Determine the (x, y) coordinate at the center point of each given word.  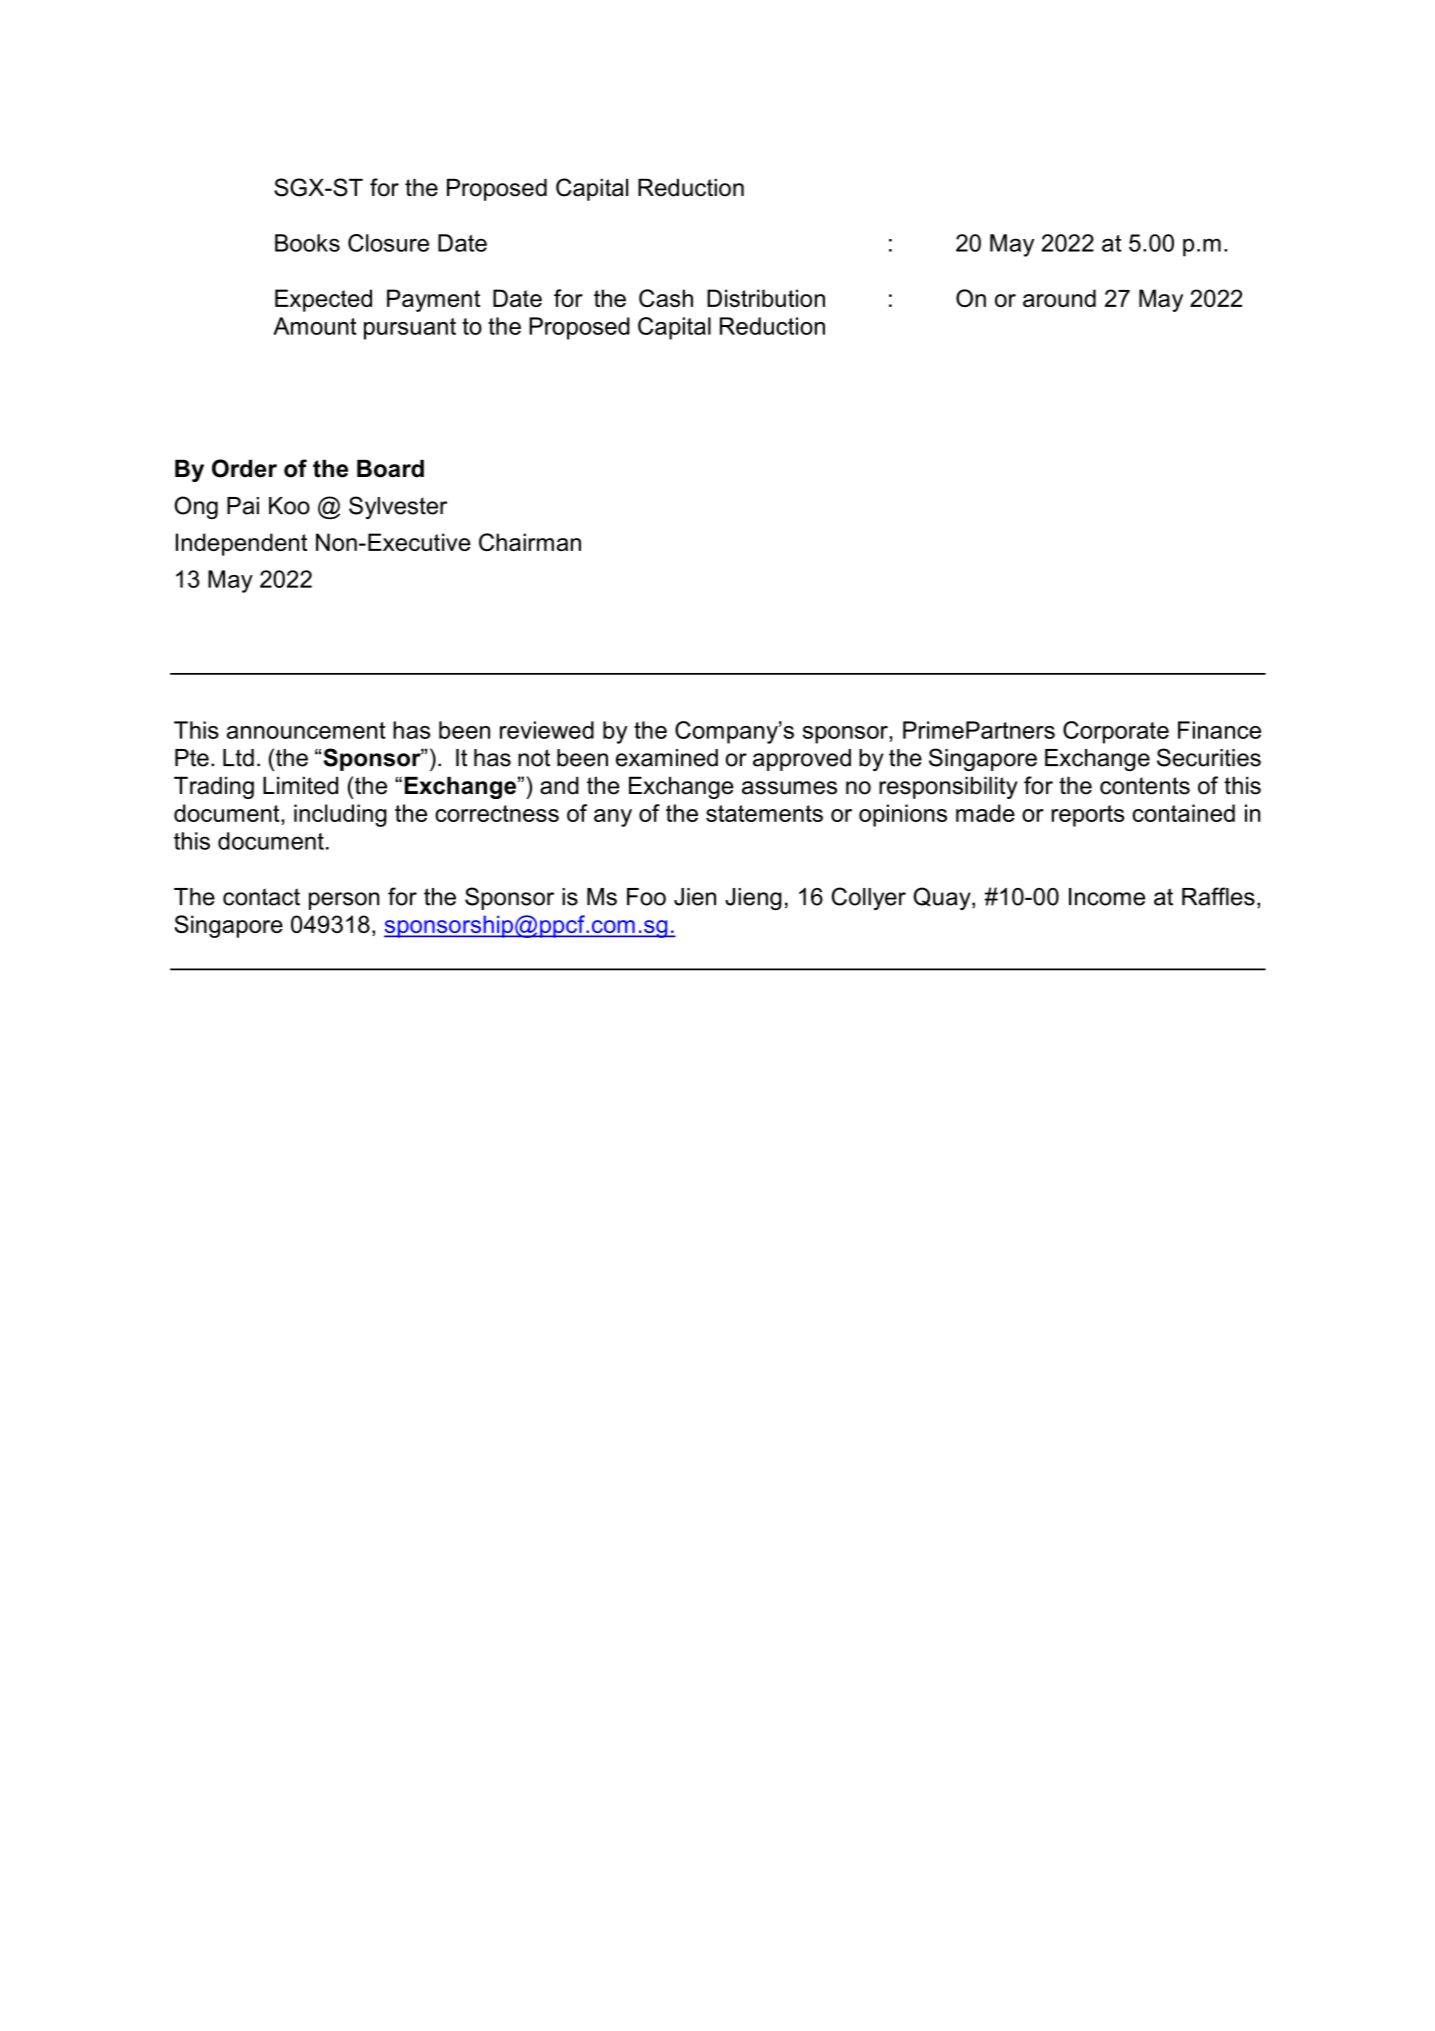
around (1059, 298)
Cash (666, 298)
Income (1107, 897)
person (344, 901)
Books (307, 243)
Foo (646, 897)
